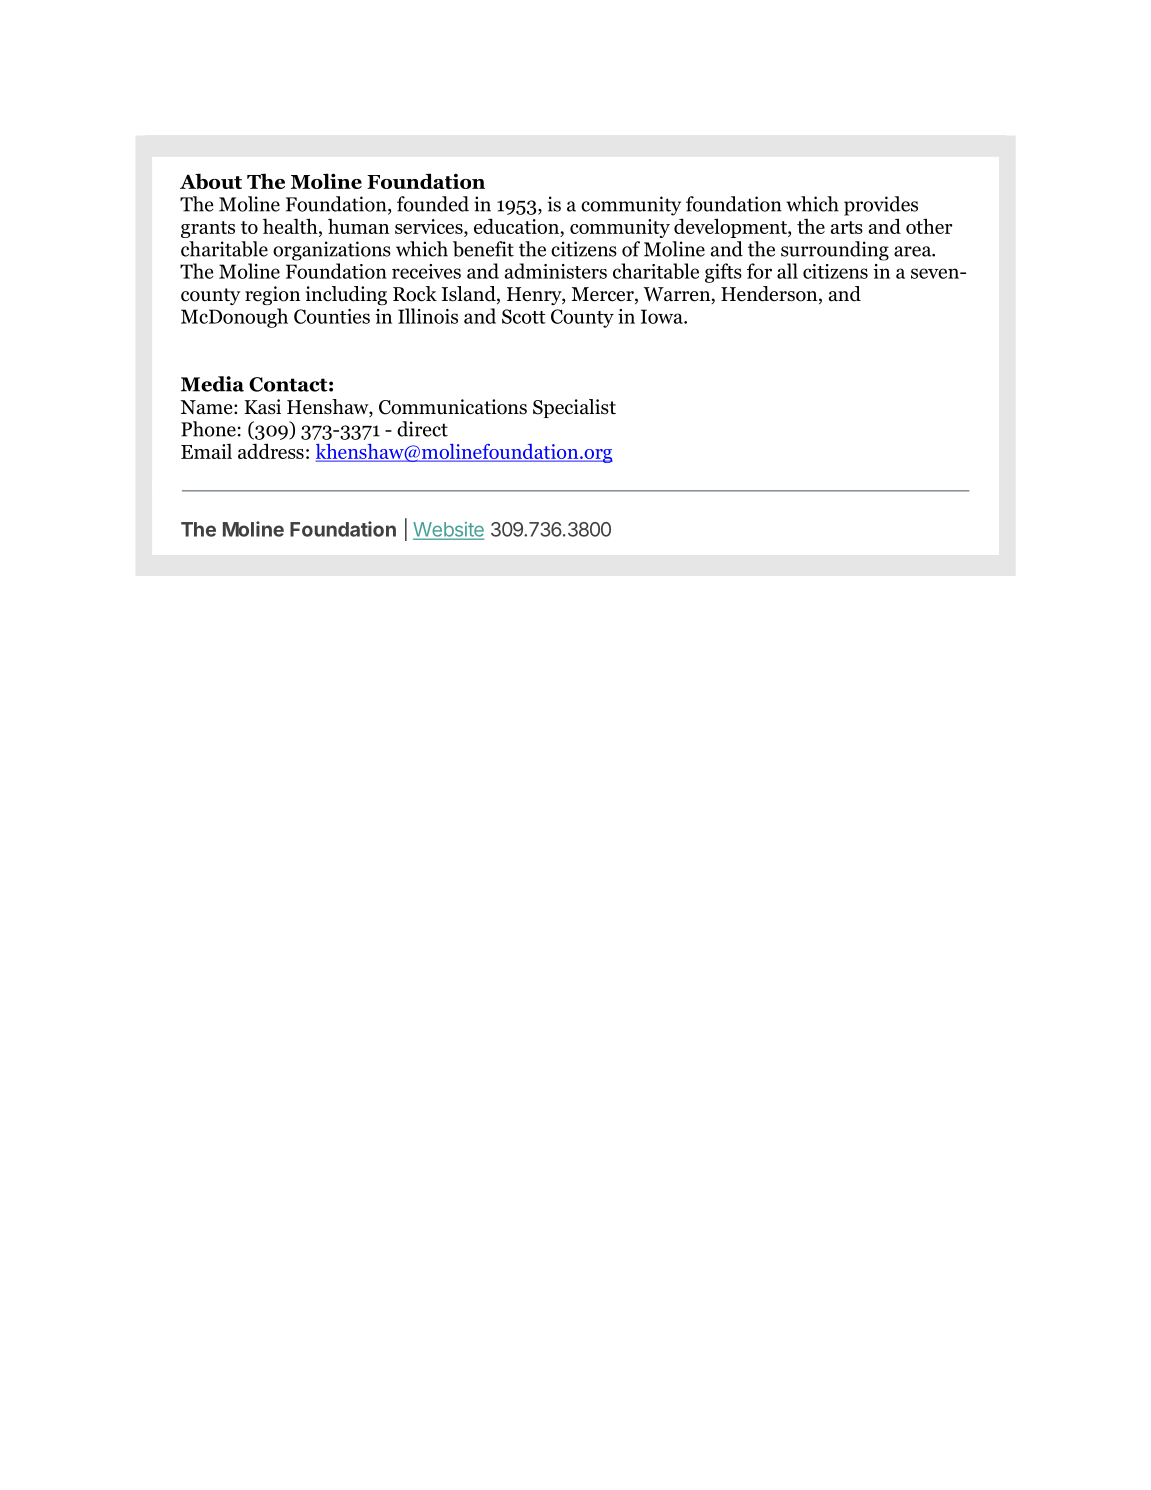 Image resolution: width=1151 pixels, height=1490 pixels. Describe the element at coordinates (787, 271) in the page. I see `all` at that location.
